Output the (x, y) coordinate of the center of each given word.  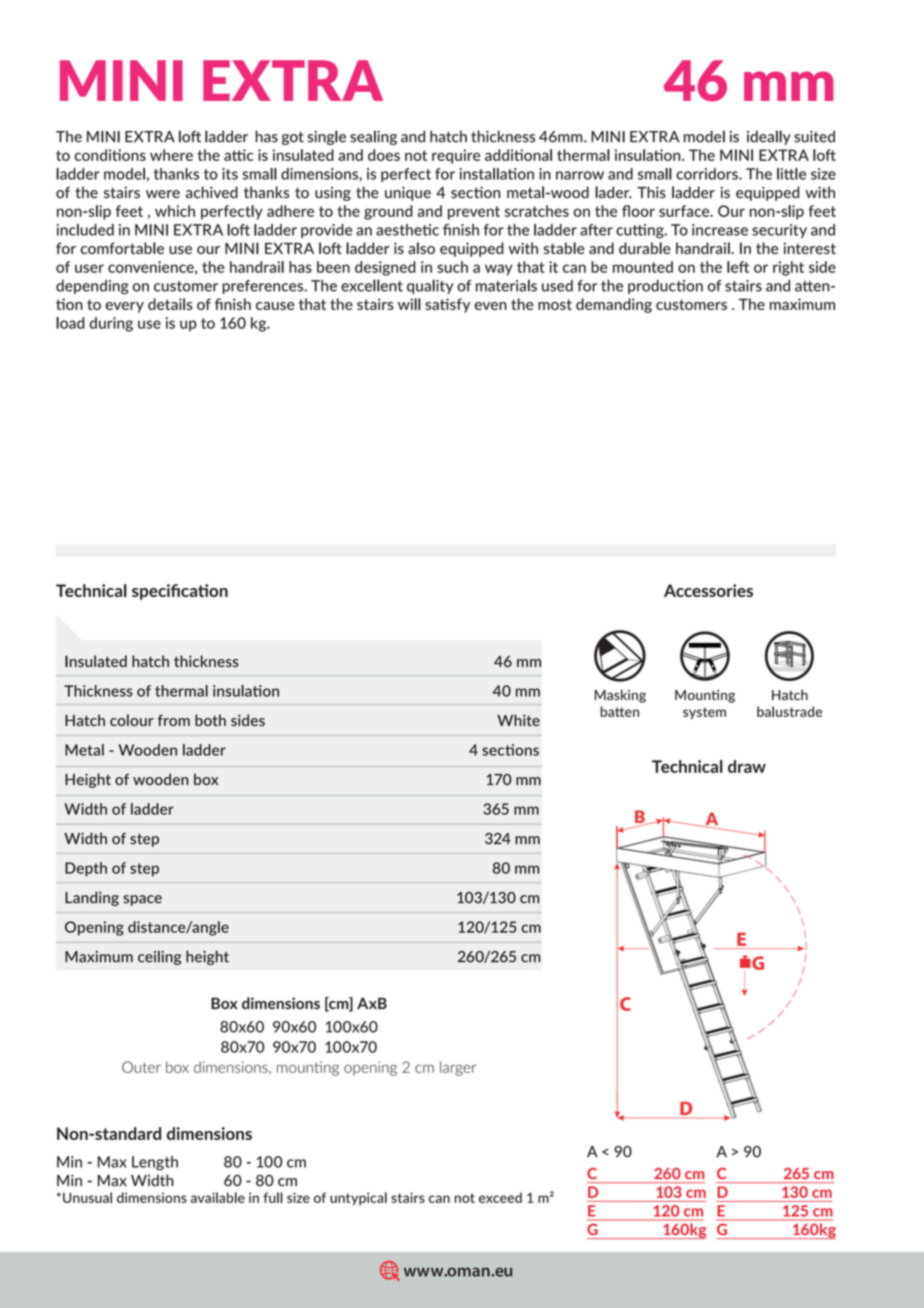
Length (155, 1163)
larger (458, 1068)
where (171, 155)
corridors (708, 174)
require (456, 156)
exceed (500, 1197)
